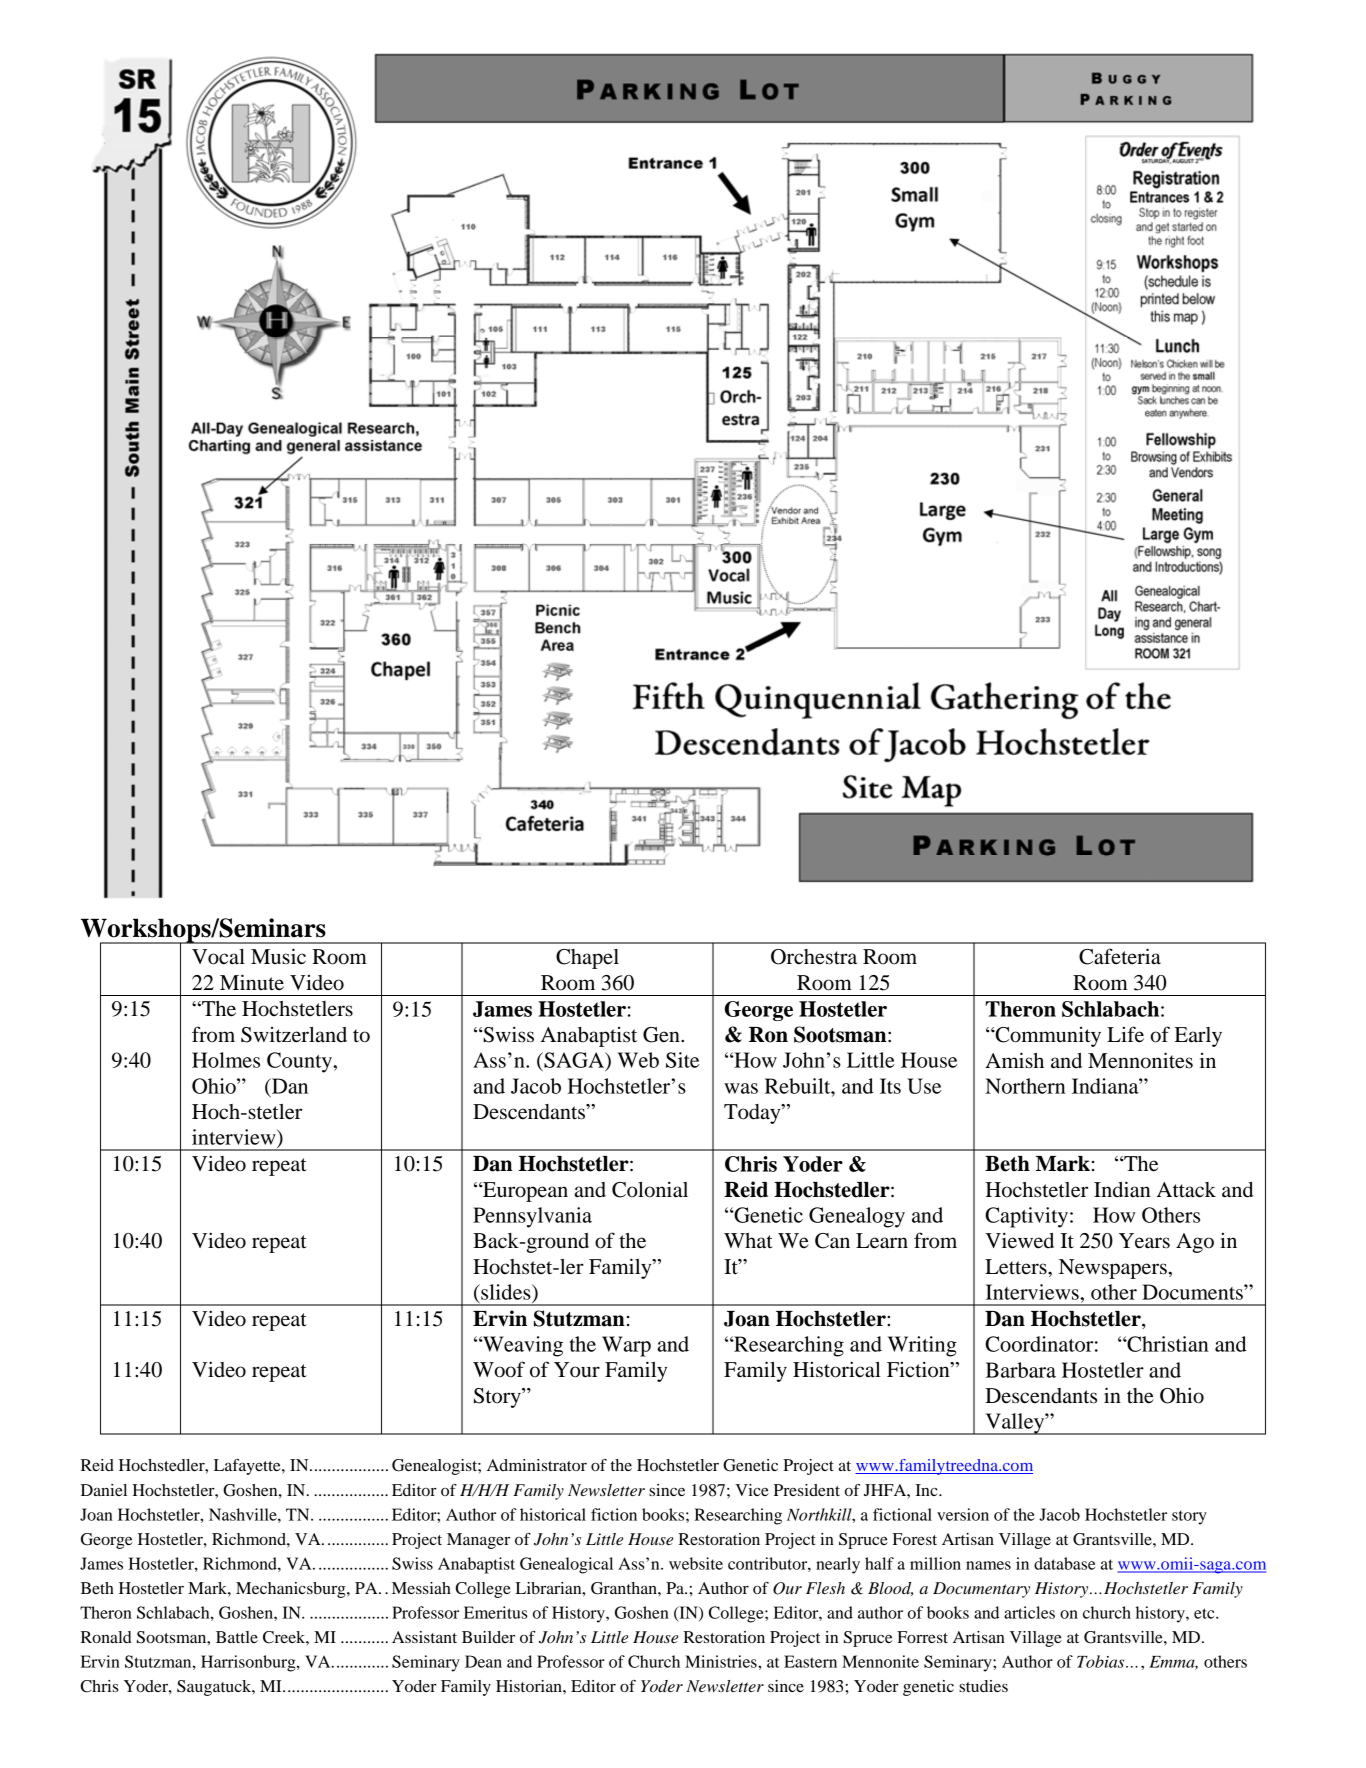 This screenshot has width=1366, height=1768. I want to click on Colonial, so click(650, 1189).
